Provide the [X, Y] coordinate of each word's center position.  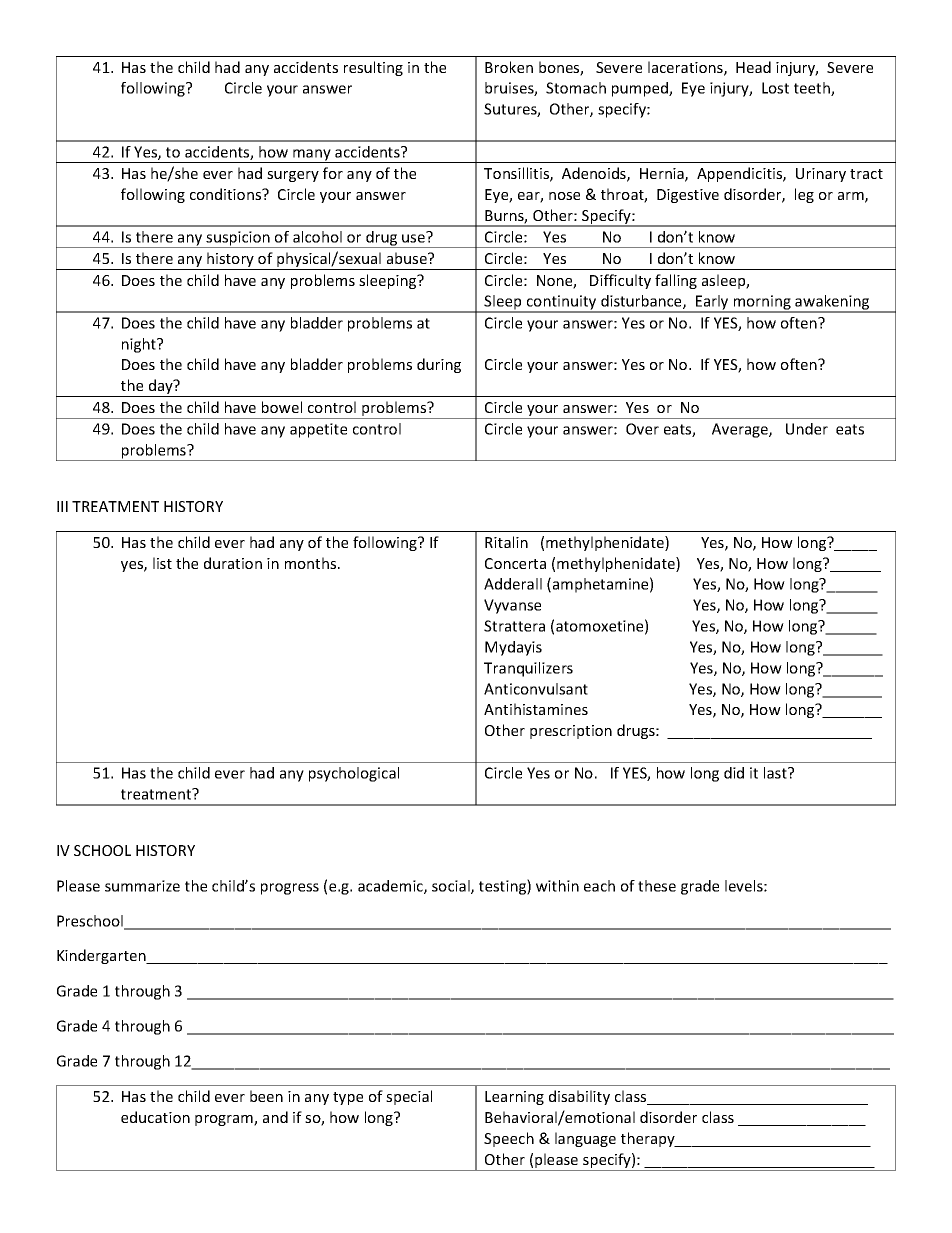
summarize [142, 886]
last [776, 773]
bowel [282, 407]
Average [741, 430]
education [155, 1117]
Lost [775, 88]
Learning [514, 1098]
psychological [354, 774]
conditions [226, 194]
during [439, 365]
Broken [509, 67]
